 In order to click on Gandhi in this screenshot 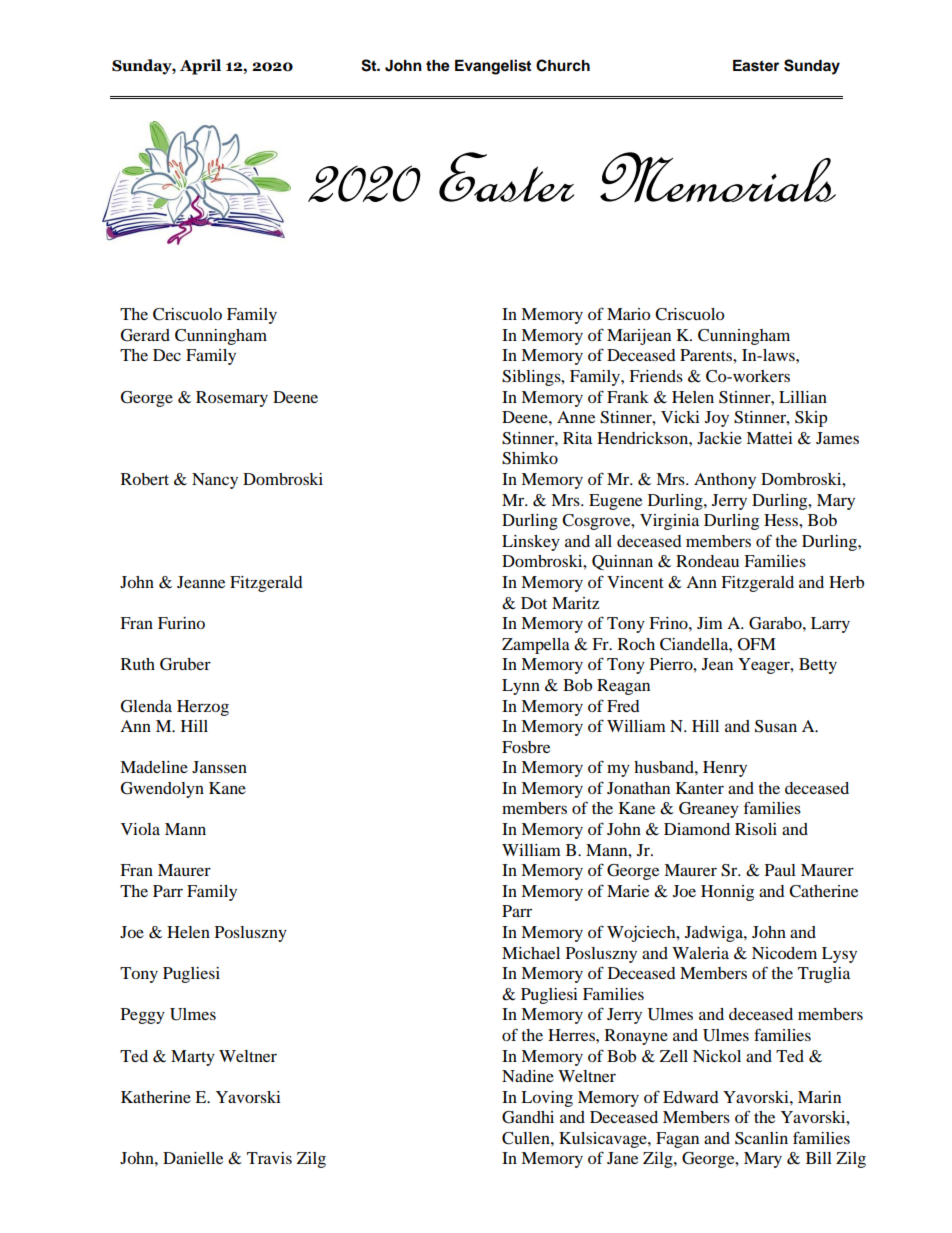, I will do `click(528, 1117)`.
